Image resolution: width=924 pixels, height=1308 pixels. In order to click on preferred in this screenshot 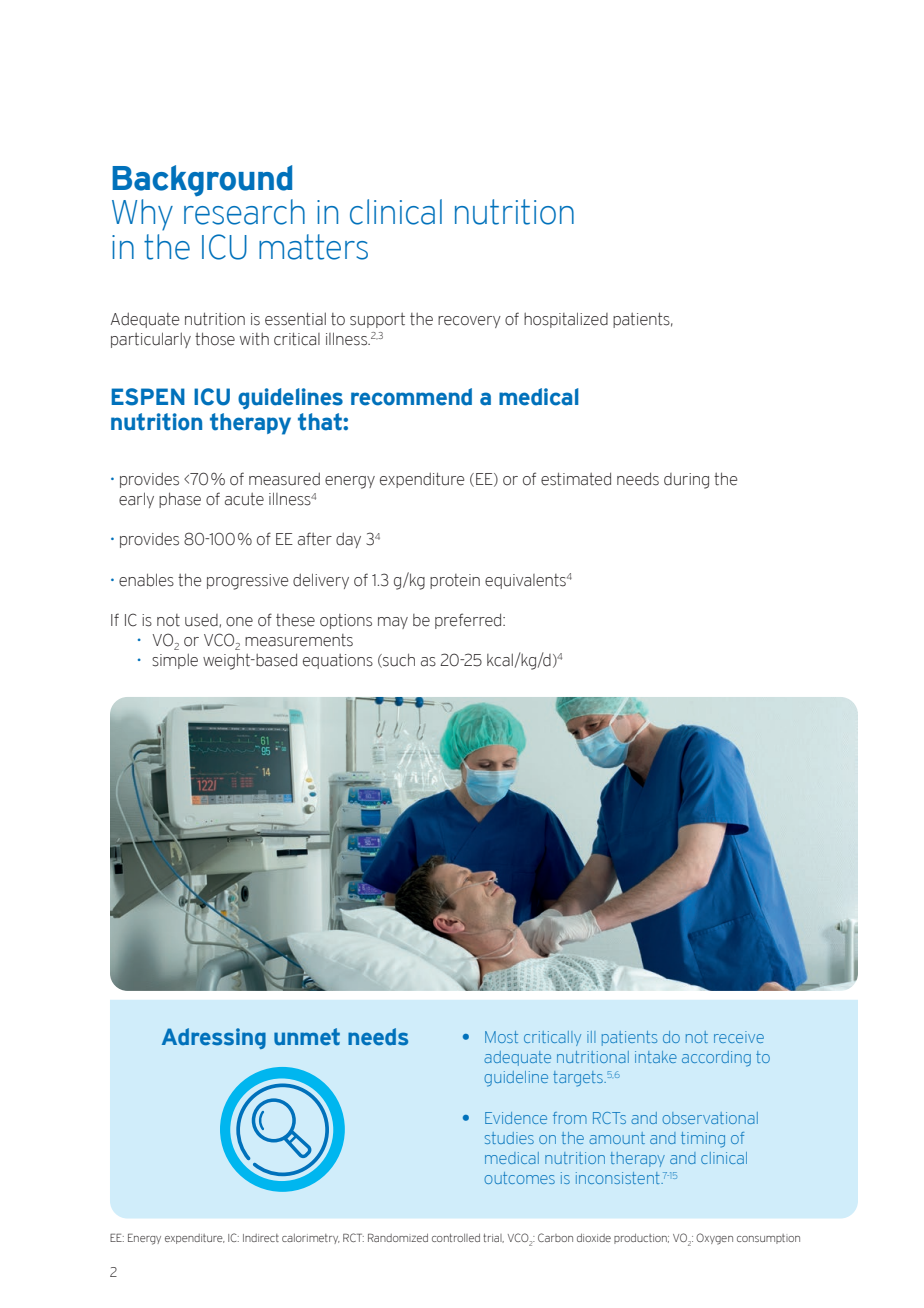, I will do `click(469, 621)`.
